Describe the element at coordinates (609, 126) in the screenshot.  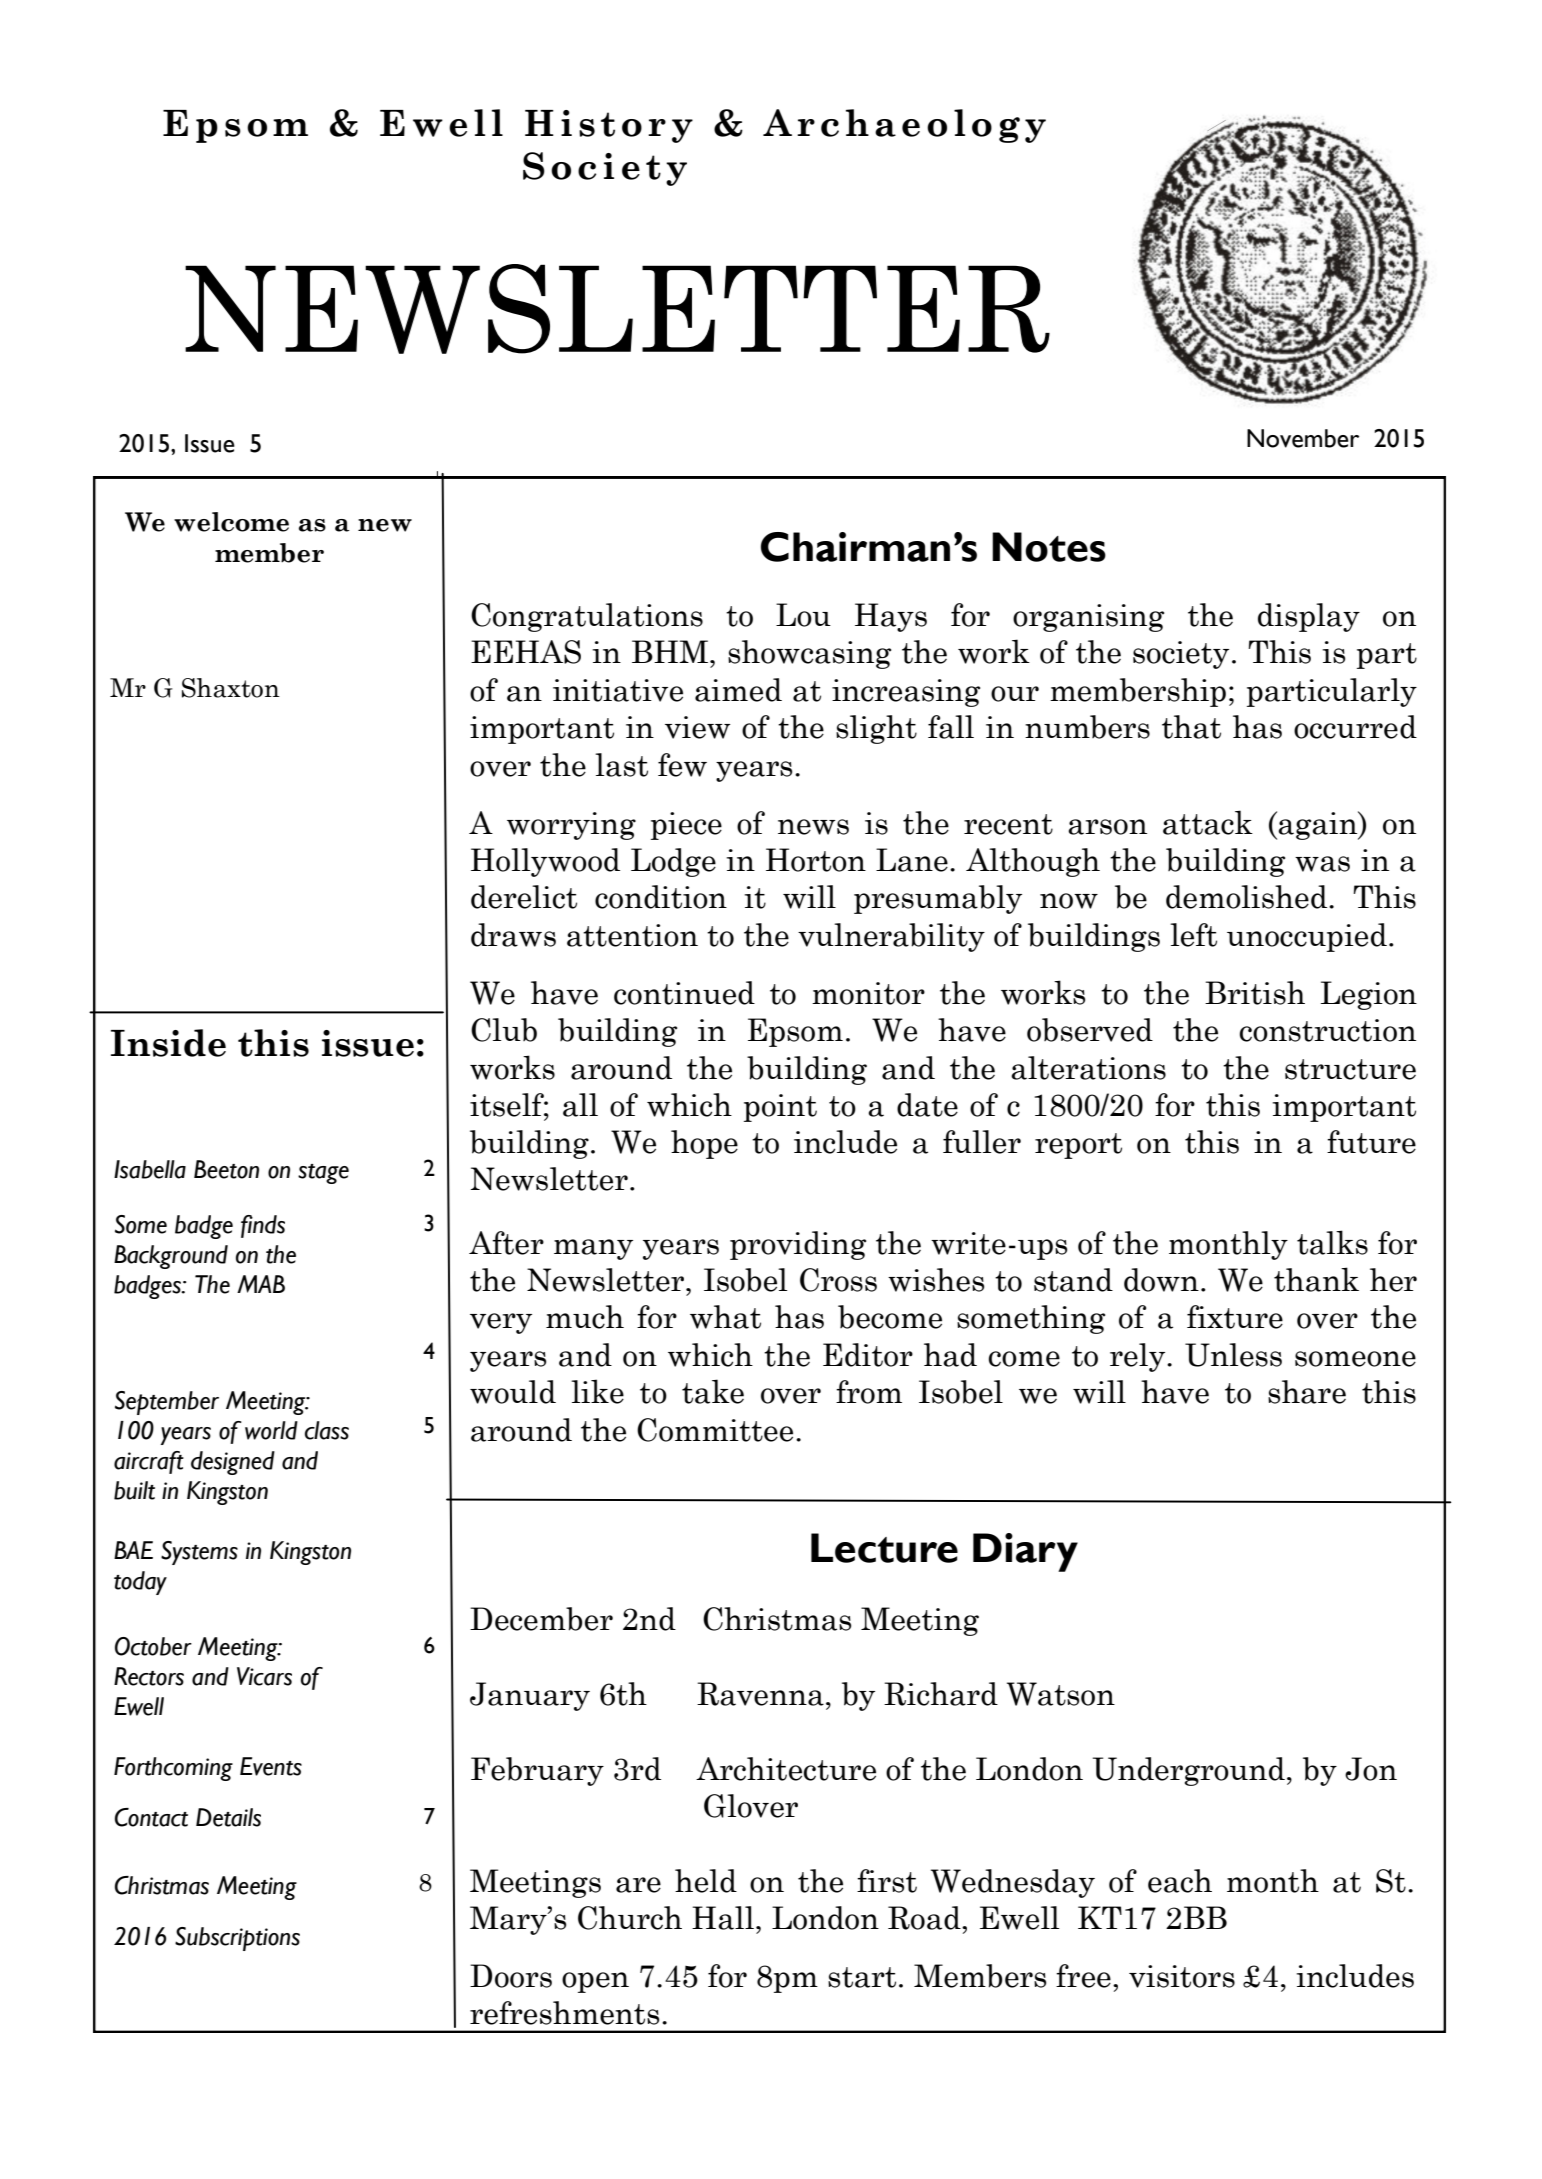
I see `History` at that location.
